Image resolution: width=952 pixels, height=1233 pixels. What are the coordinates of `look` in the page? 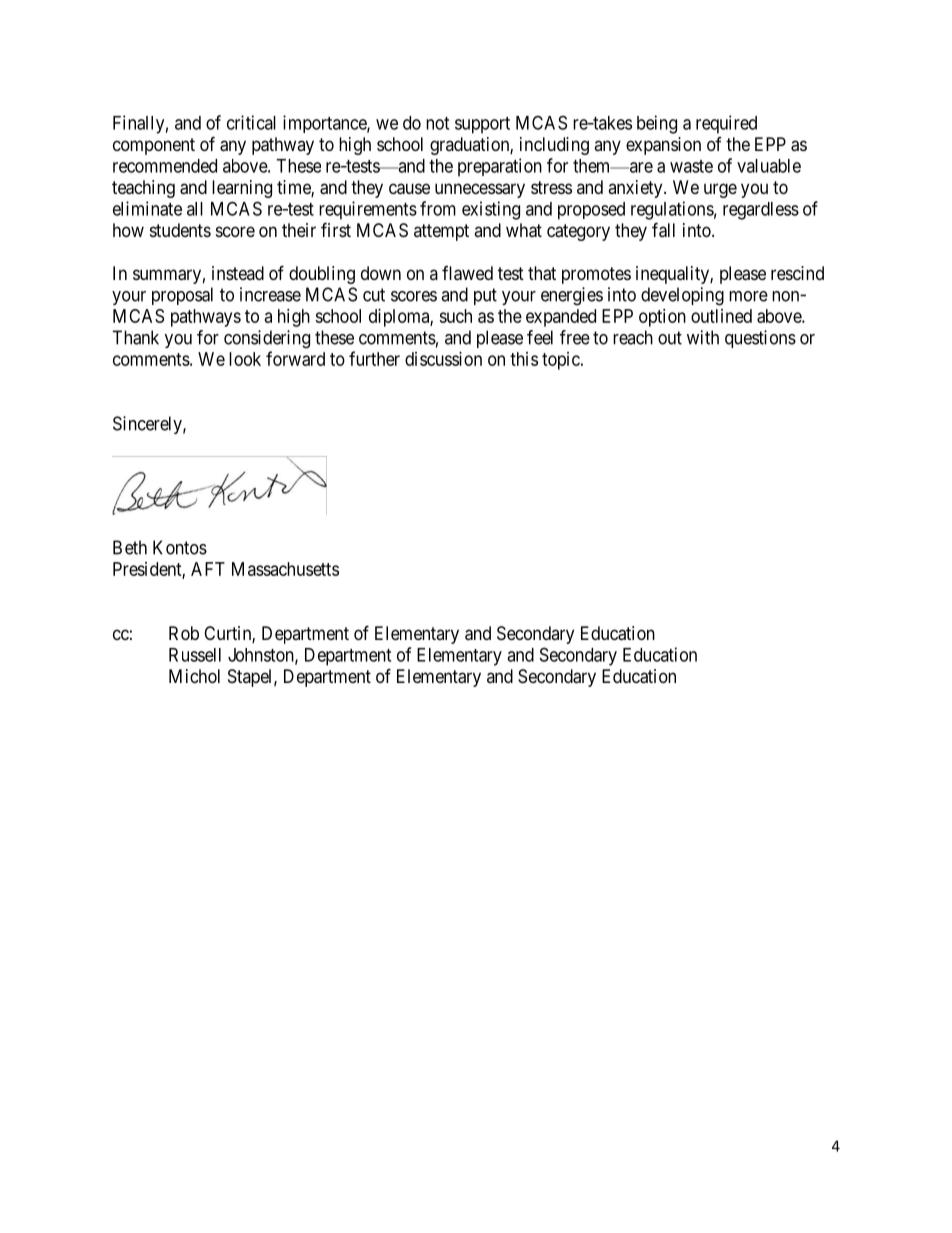 It's located at (245, 359).
